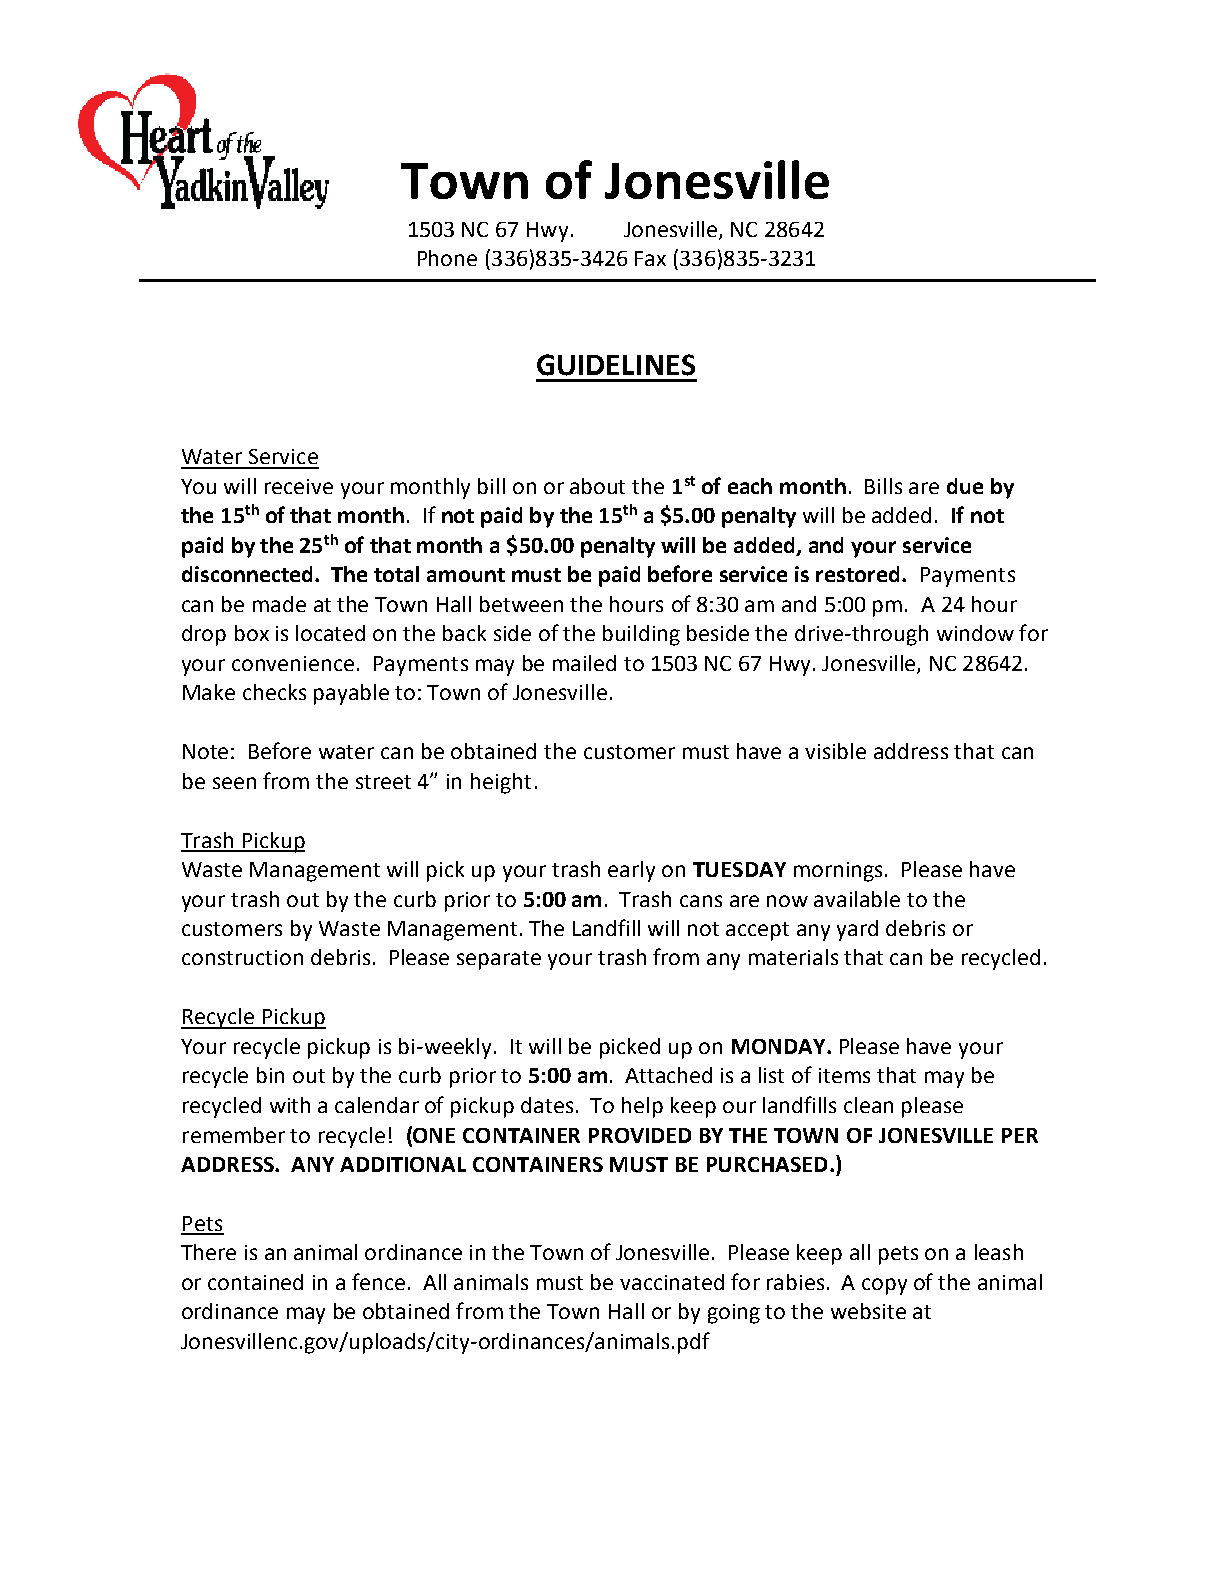 This document has height=1594, width=1232. What do you see at coordinates (650, 258) in the document?
I see `Fax` at bounding box center [650, 258].
